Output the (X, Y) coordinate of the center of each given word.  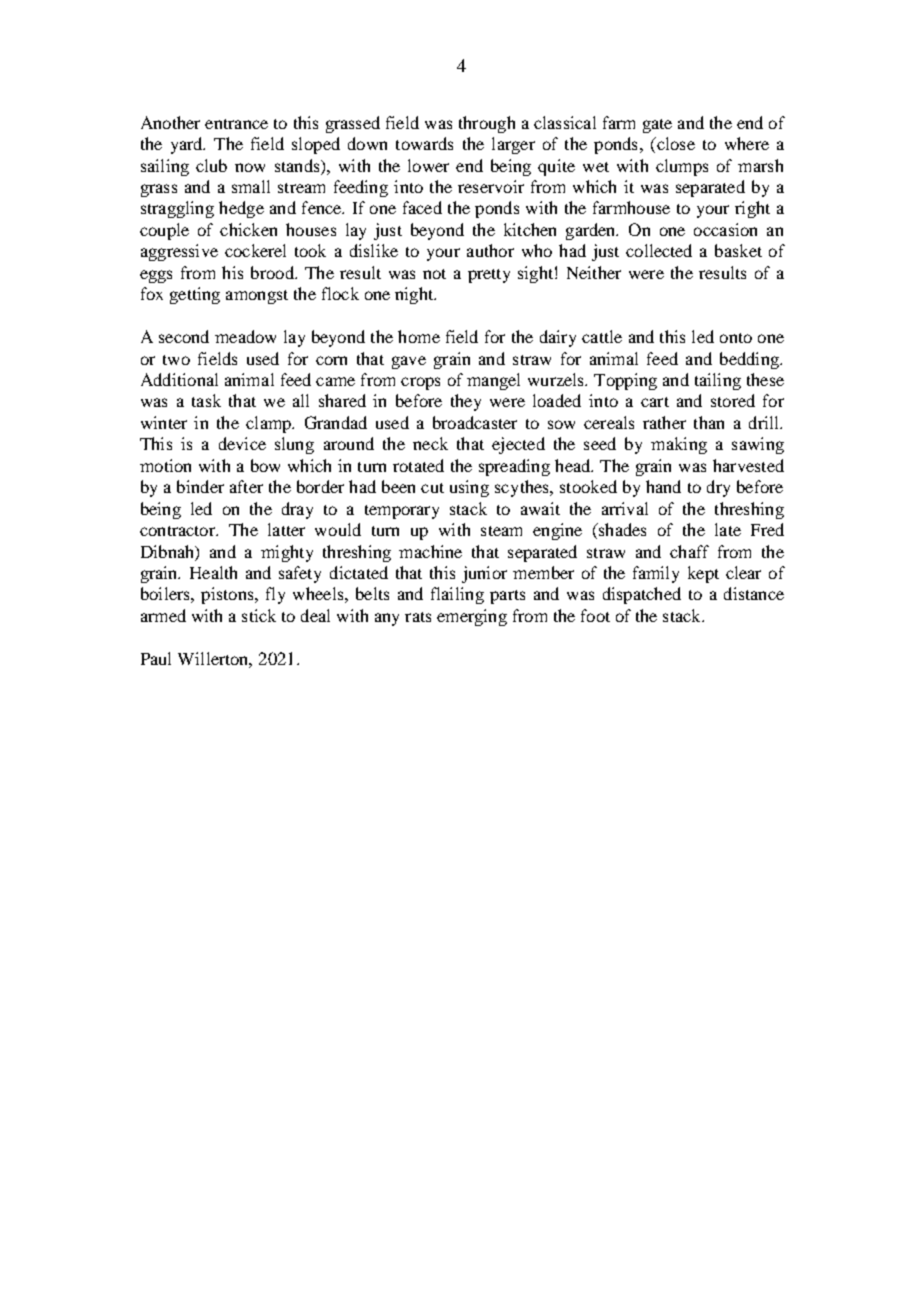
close (675, 143)
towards (424, 143)
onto (736, 338)
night (415, 295)
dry (718, 488)
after (246, 486)
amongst (257, 297)
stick (259, 615)
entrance (236, 124)
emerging (472, 617)
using (469, 488)
